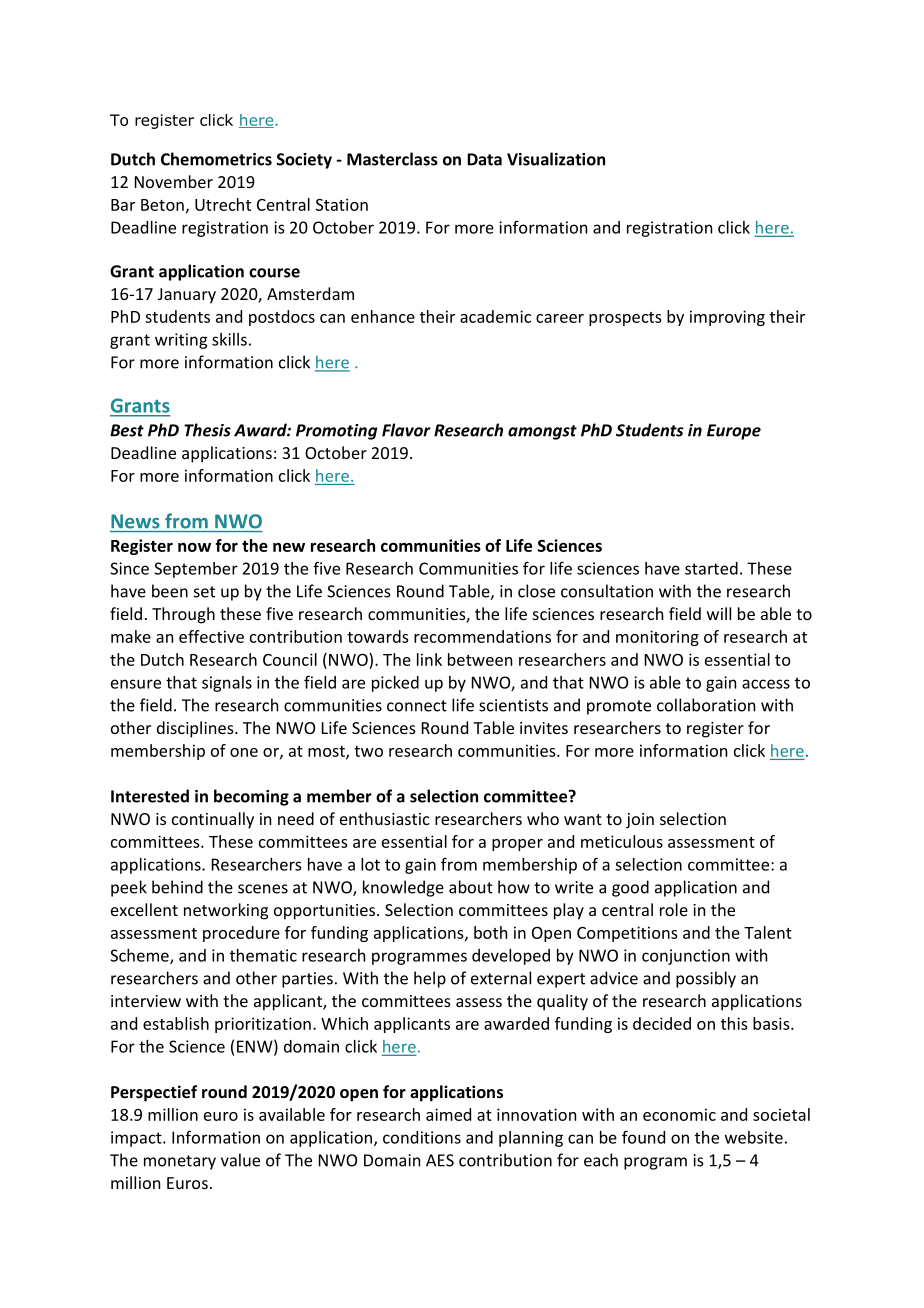 Image resolution: width=924 pixels, height=1308 pixels. What do you see at coordinates (406, 430) in the page?
I see `Flavor` at bounding box center [406, 430].
